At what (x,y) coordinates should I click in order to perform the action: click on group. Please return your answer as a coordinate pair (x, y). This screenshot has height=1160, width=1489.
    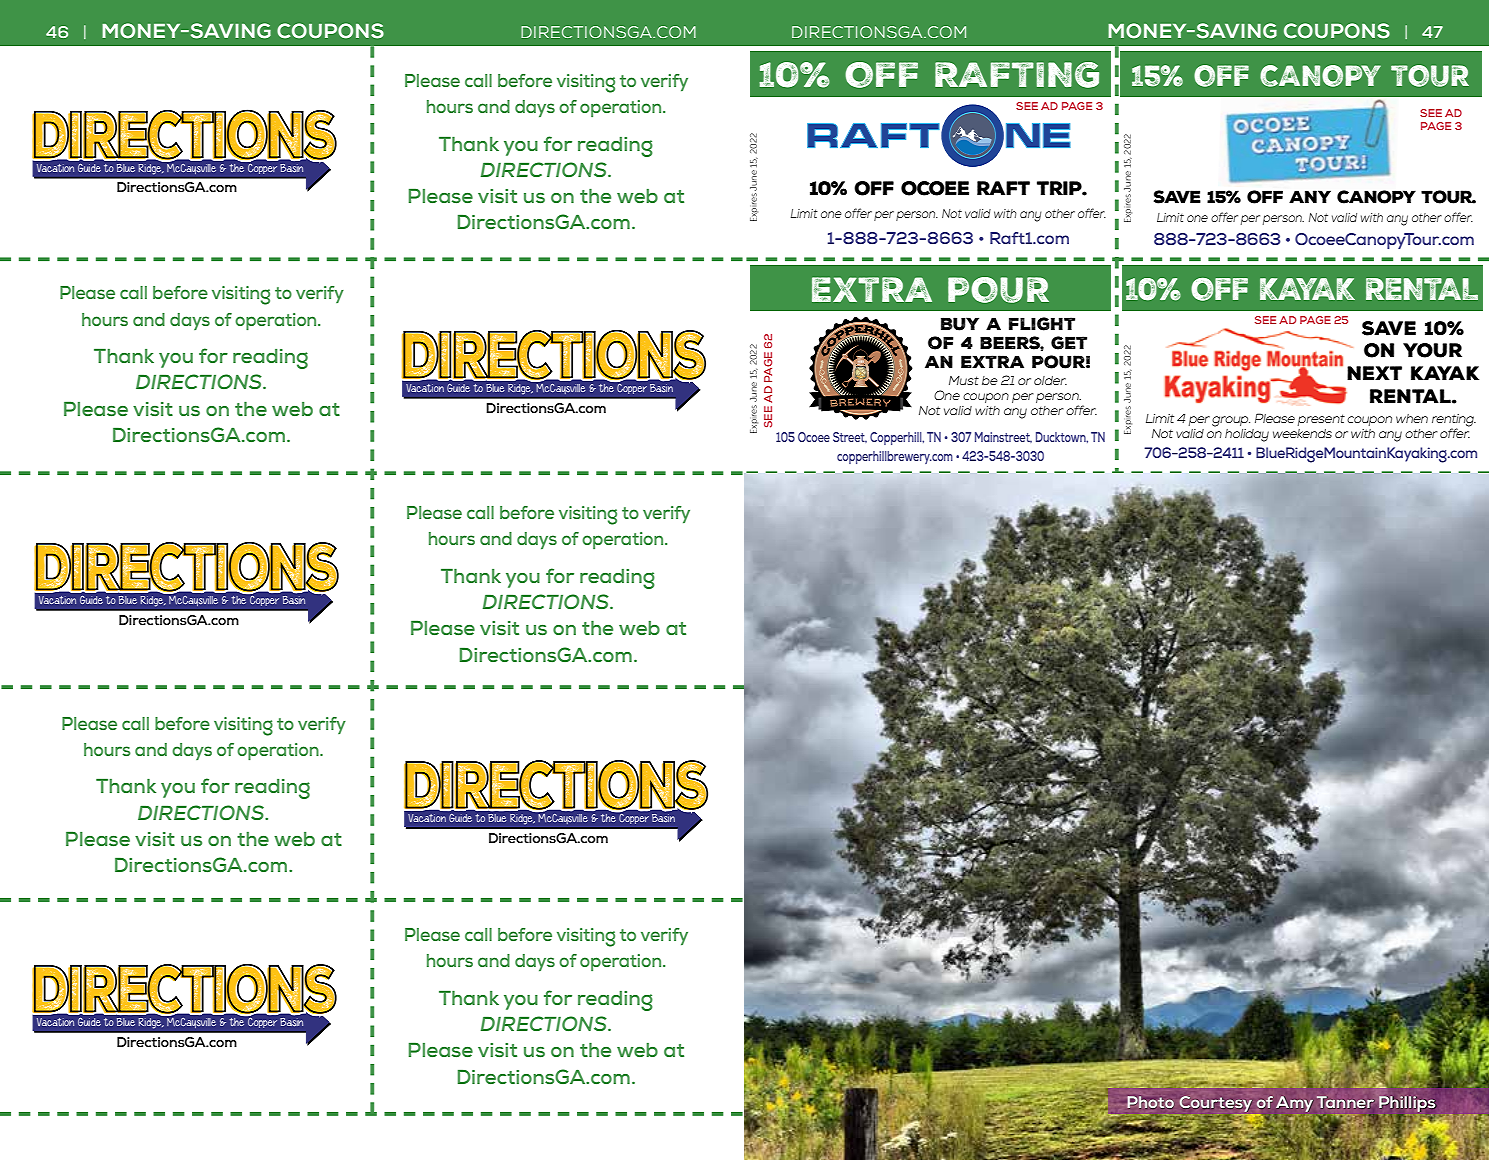
    Looking at the image, I should click on (1231, 421).
